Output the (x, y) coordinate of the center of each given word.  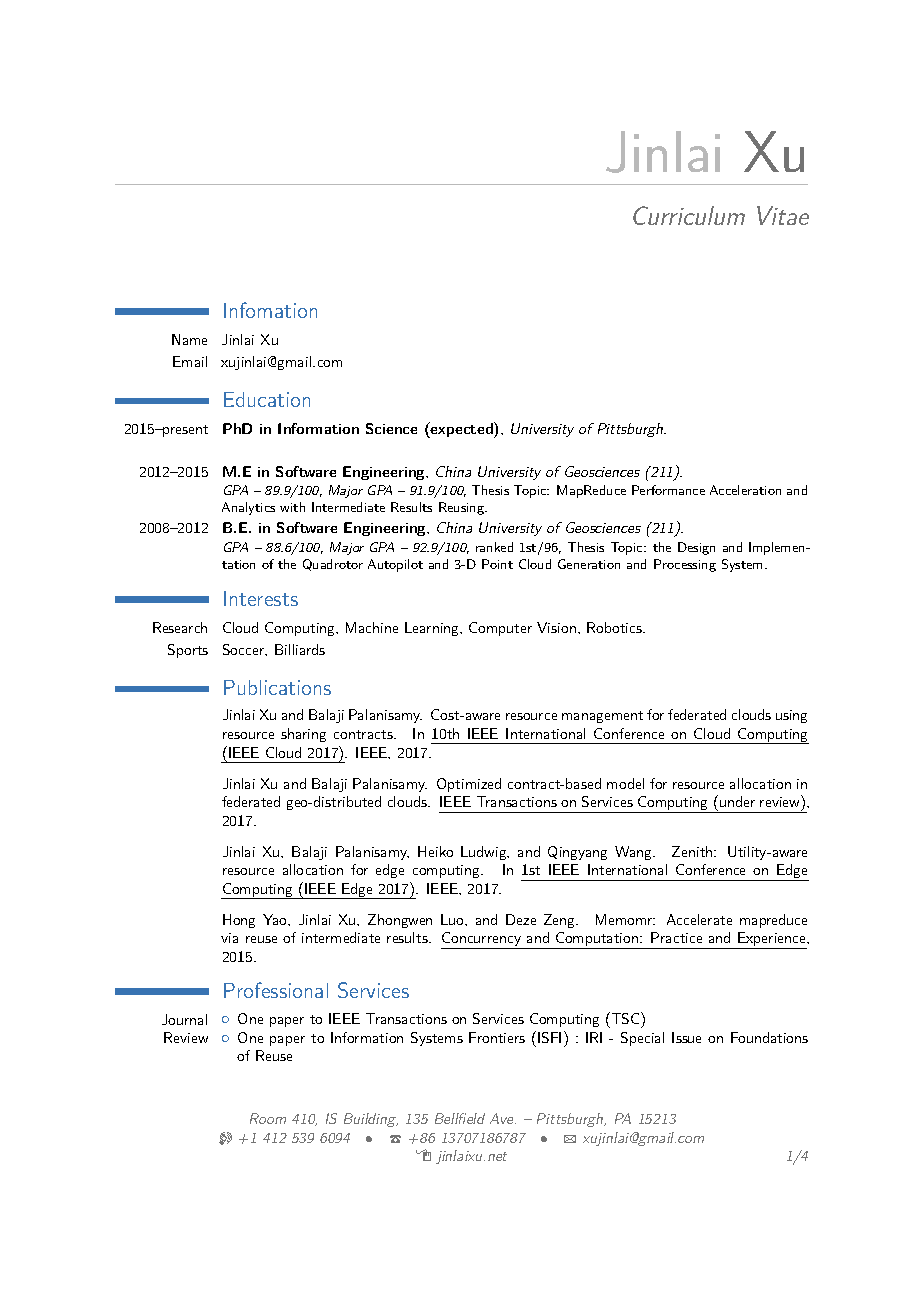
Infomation (270, 310)
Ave (503, 1118)
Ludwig (485, 853)
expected (462, 430)
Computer (500, 629)
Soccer (245, 650)
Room (268, 1118)
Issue (686, 1037)
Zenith (692, 851)
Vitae (783, 215)
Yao (276, 919)
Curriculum (689, 215)
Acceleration (745, 490)
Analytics (248, 508)
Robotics (615, 627)
